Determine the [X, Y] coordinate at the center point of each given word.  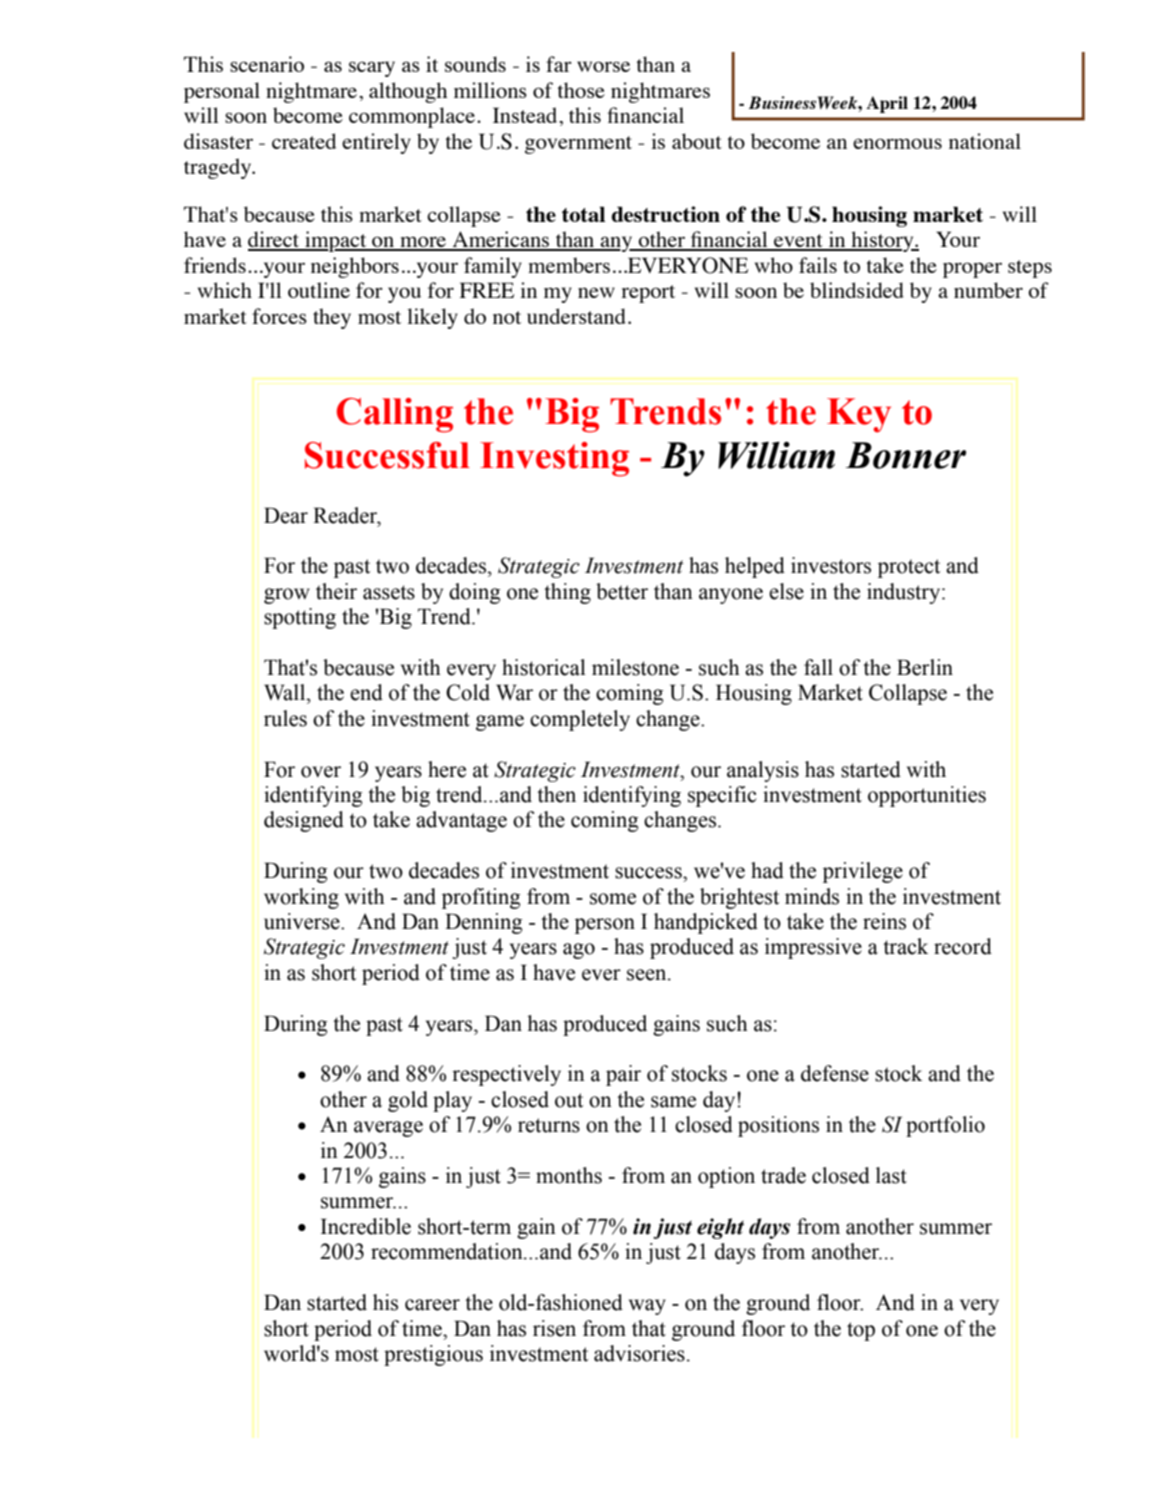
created [304, 141]
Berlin [925, 667]
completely [580, 720]
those [581, 90]
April [887, 104]
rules [285, 718]
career [432, 1305]
